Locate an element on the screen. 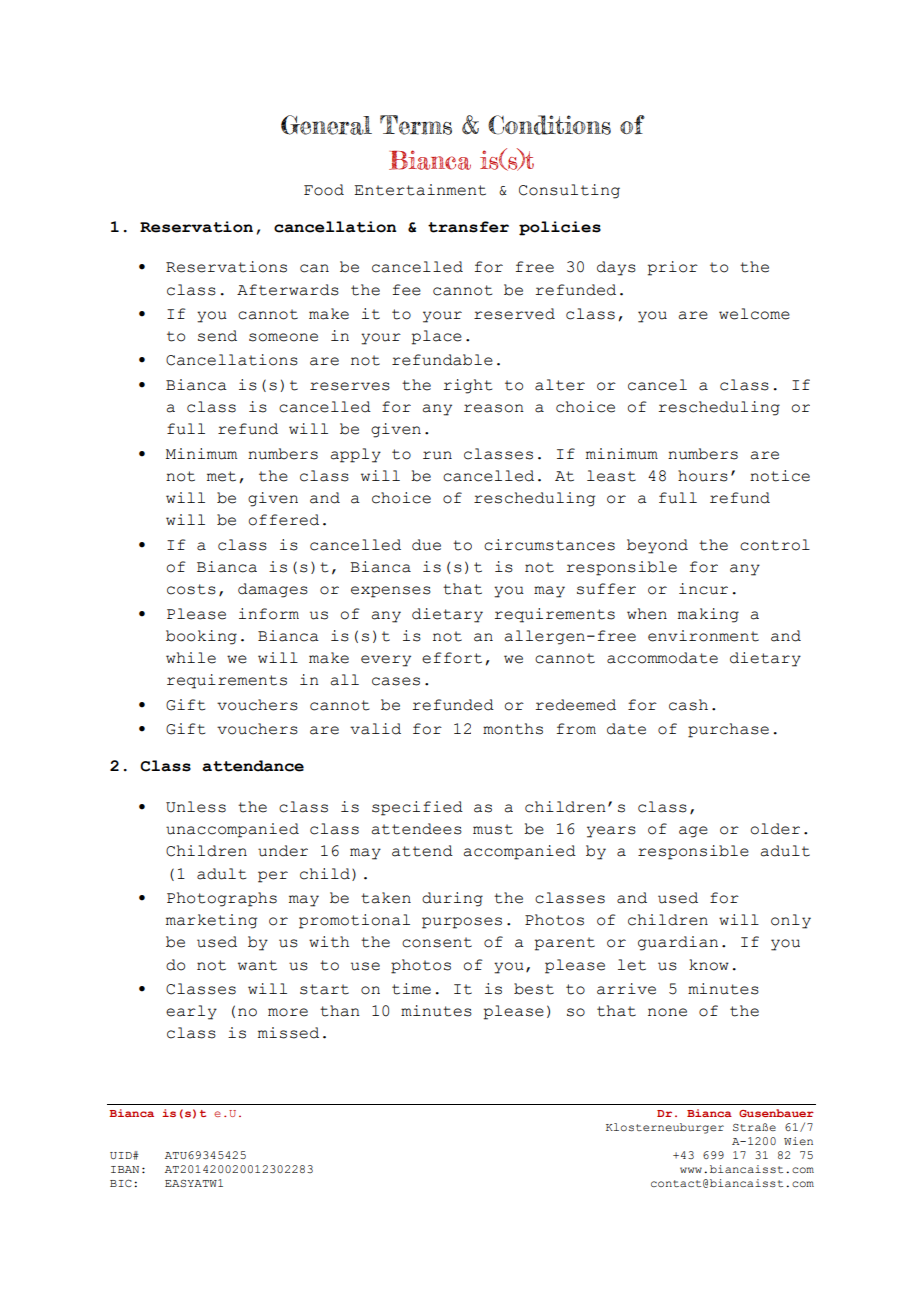 The width and height of the screenshot is (924, 1308). IBAN is located at coordinates (125, 1169).
